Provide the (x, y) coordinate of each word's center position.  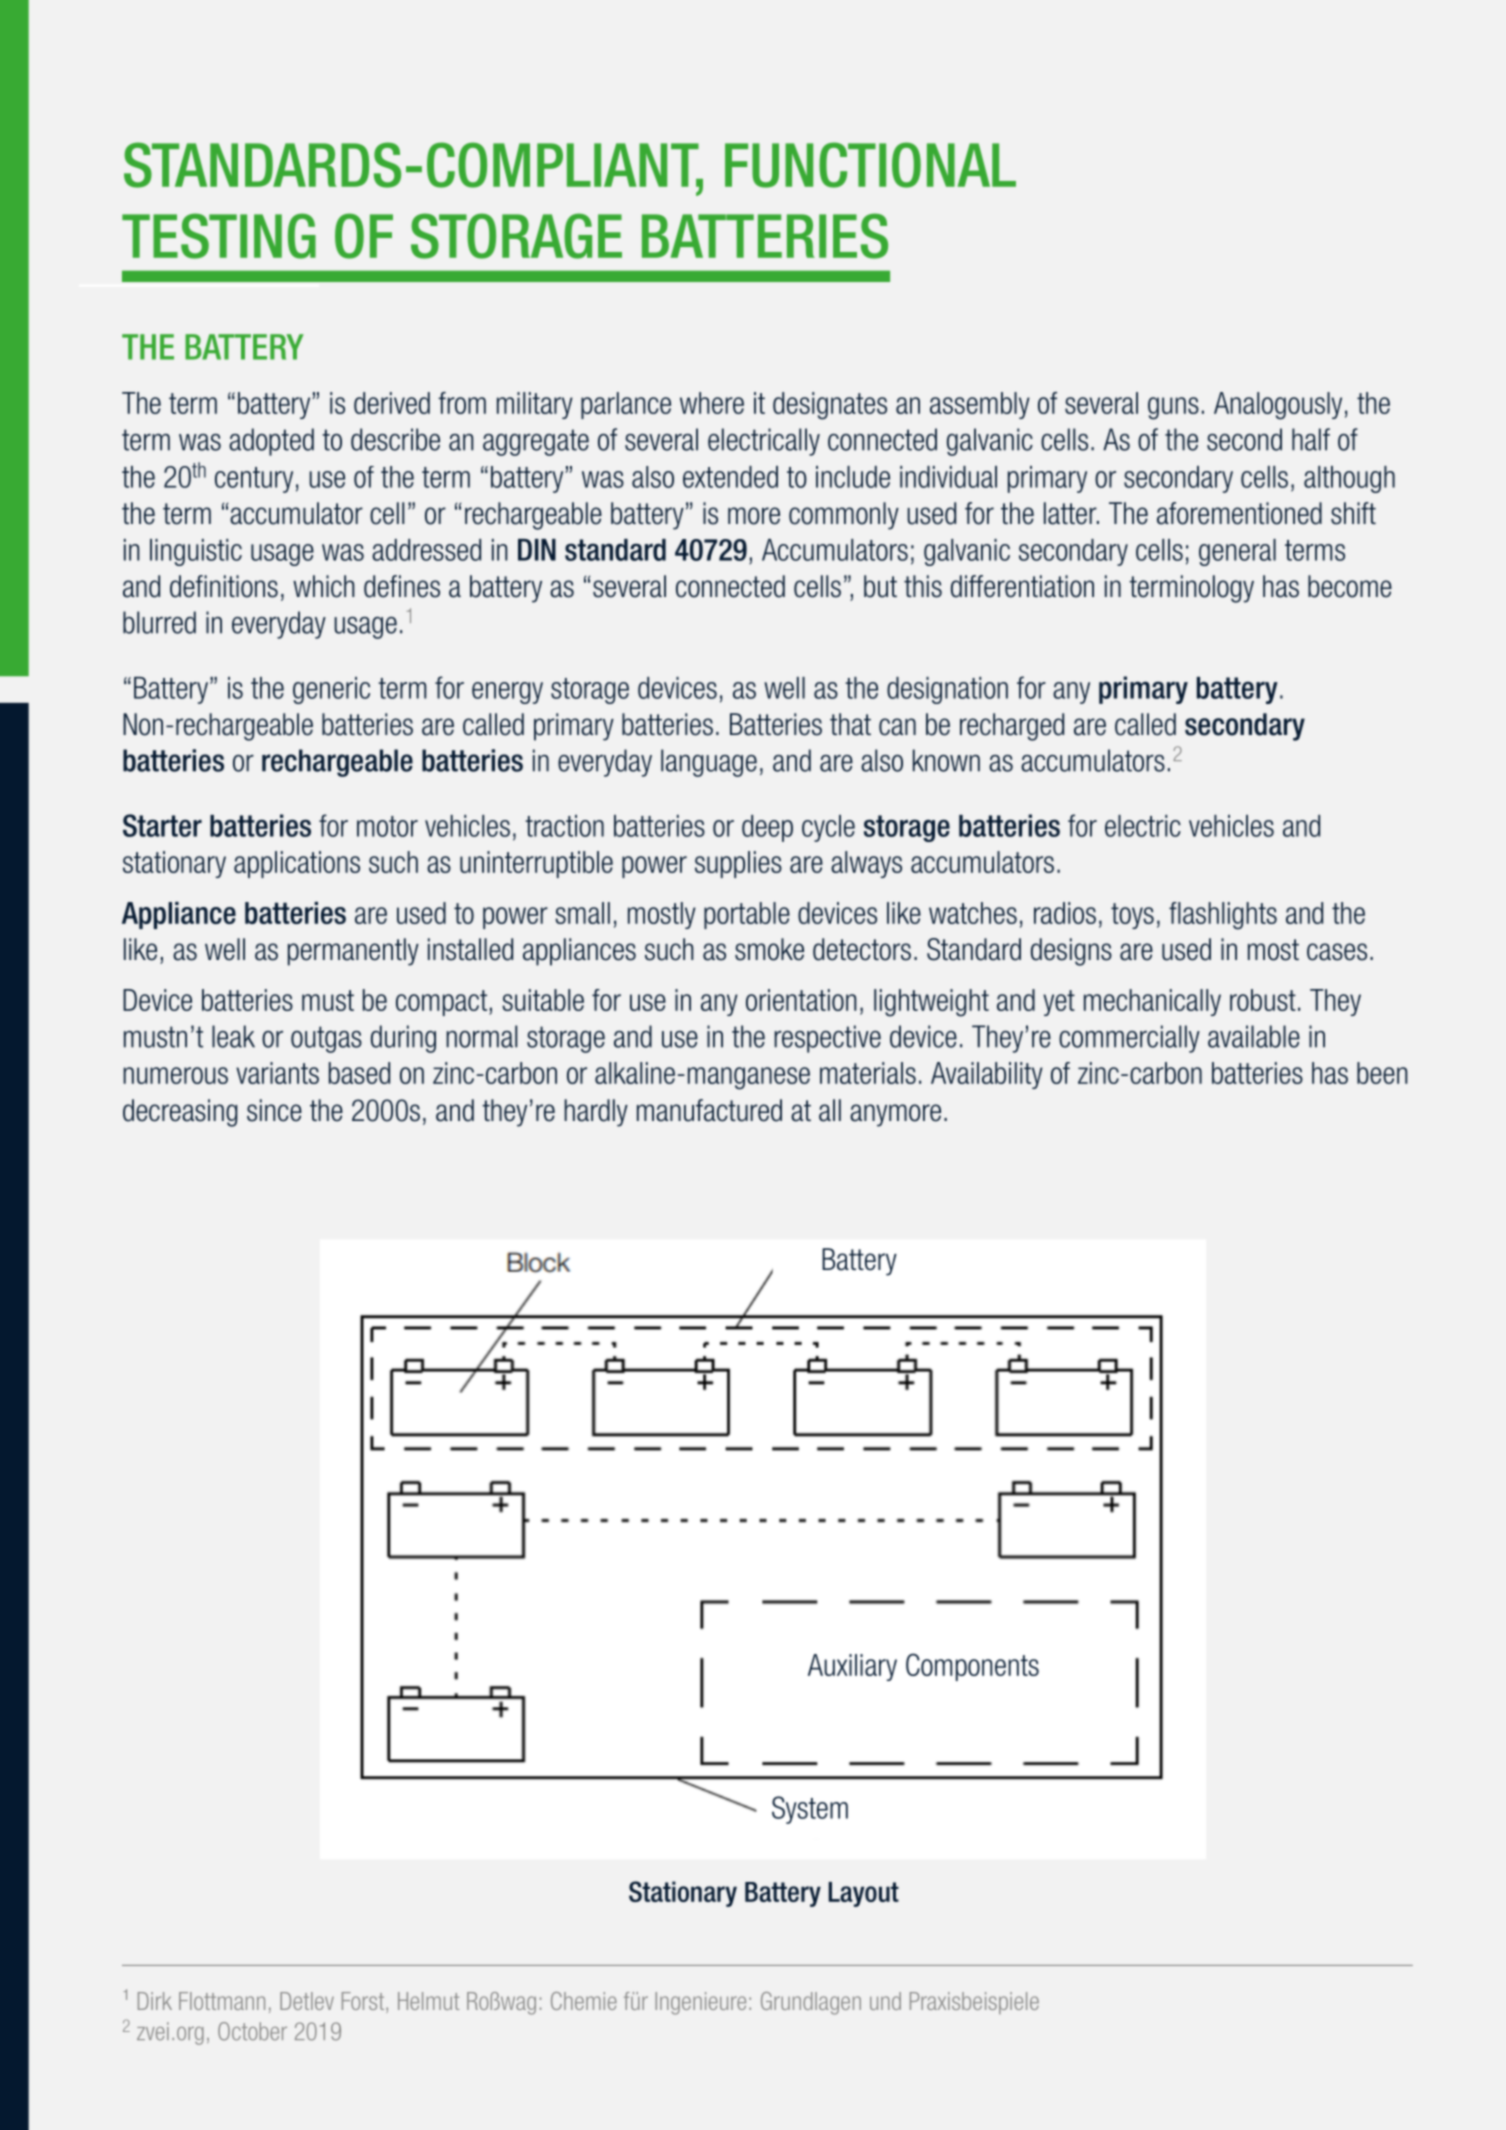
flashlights (1223, 916)
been (1382, 1073)
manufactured (709, 1110)
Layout (864, 1894)
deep (767, 828)
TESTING (219, 236)
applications (297, 864)
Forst (364, 2002)
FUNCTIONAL (870, 165)
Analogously (1278, 406)
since (274, 1110)
